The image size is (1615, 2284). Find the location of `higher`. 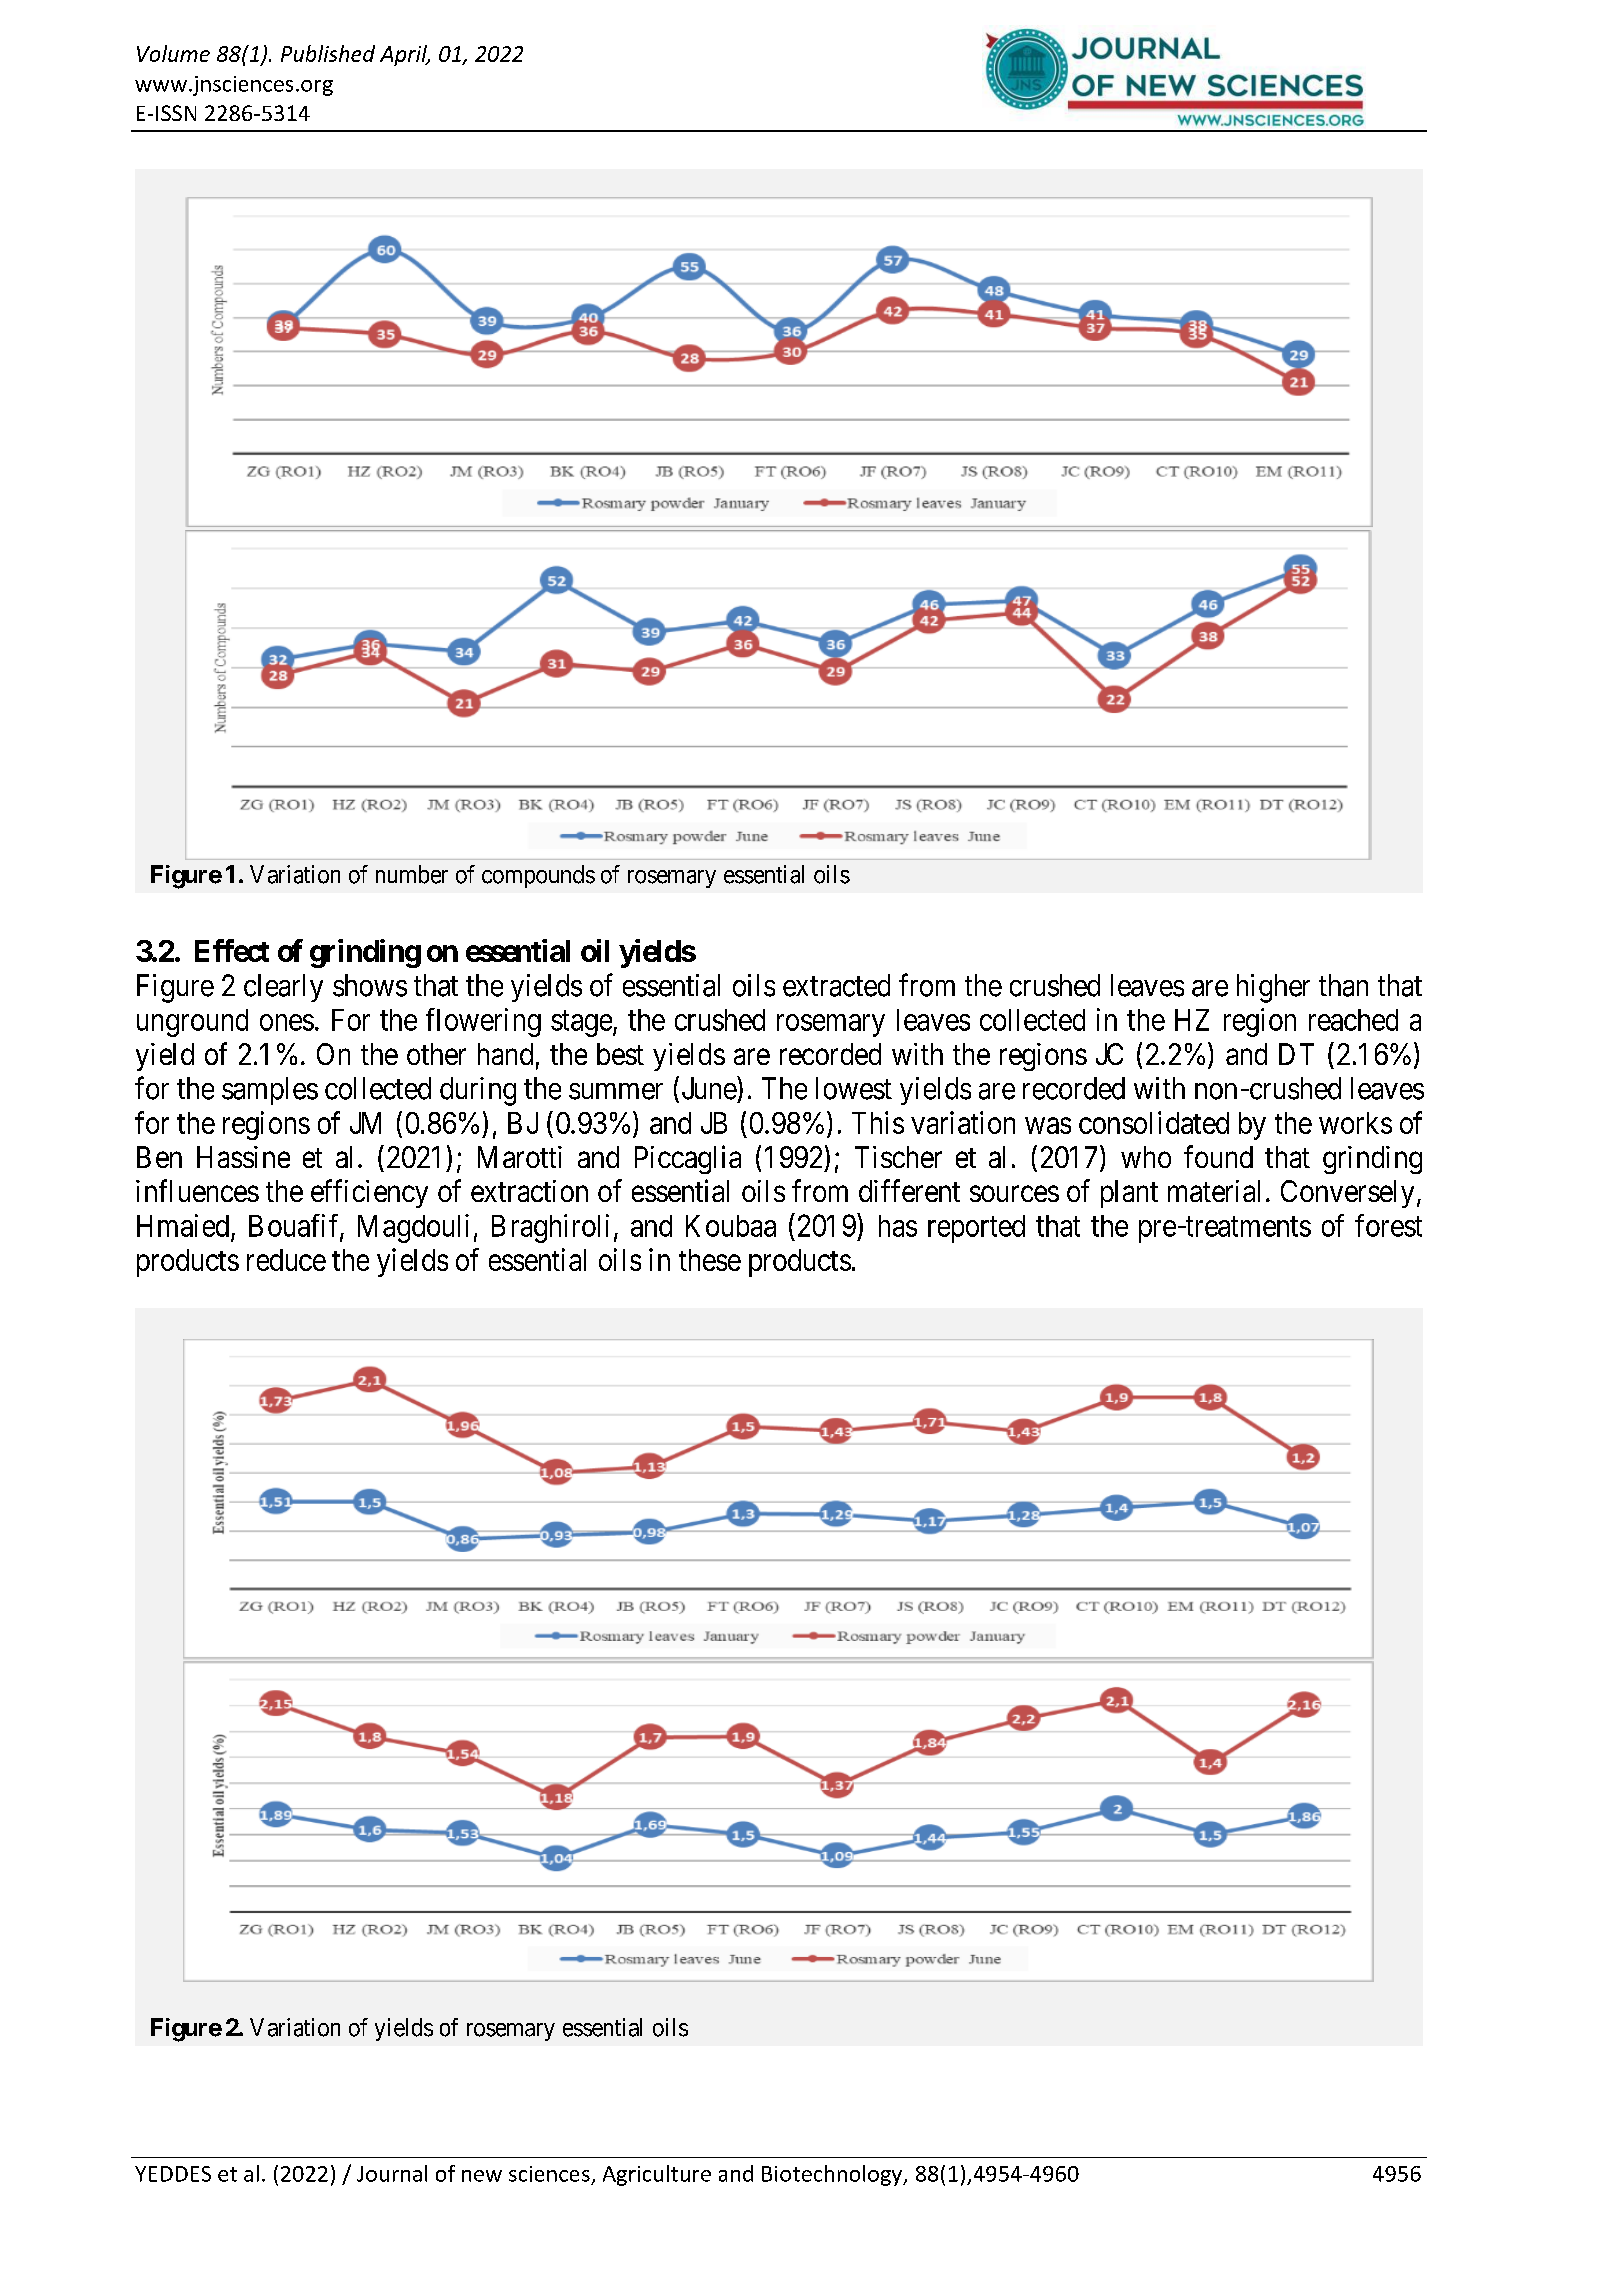

higher is located at coordinates (1273, 988).
